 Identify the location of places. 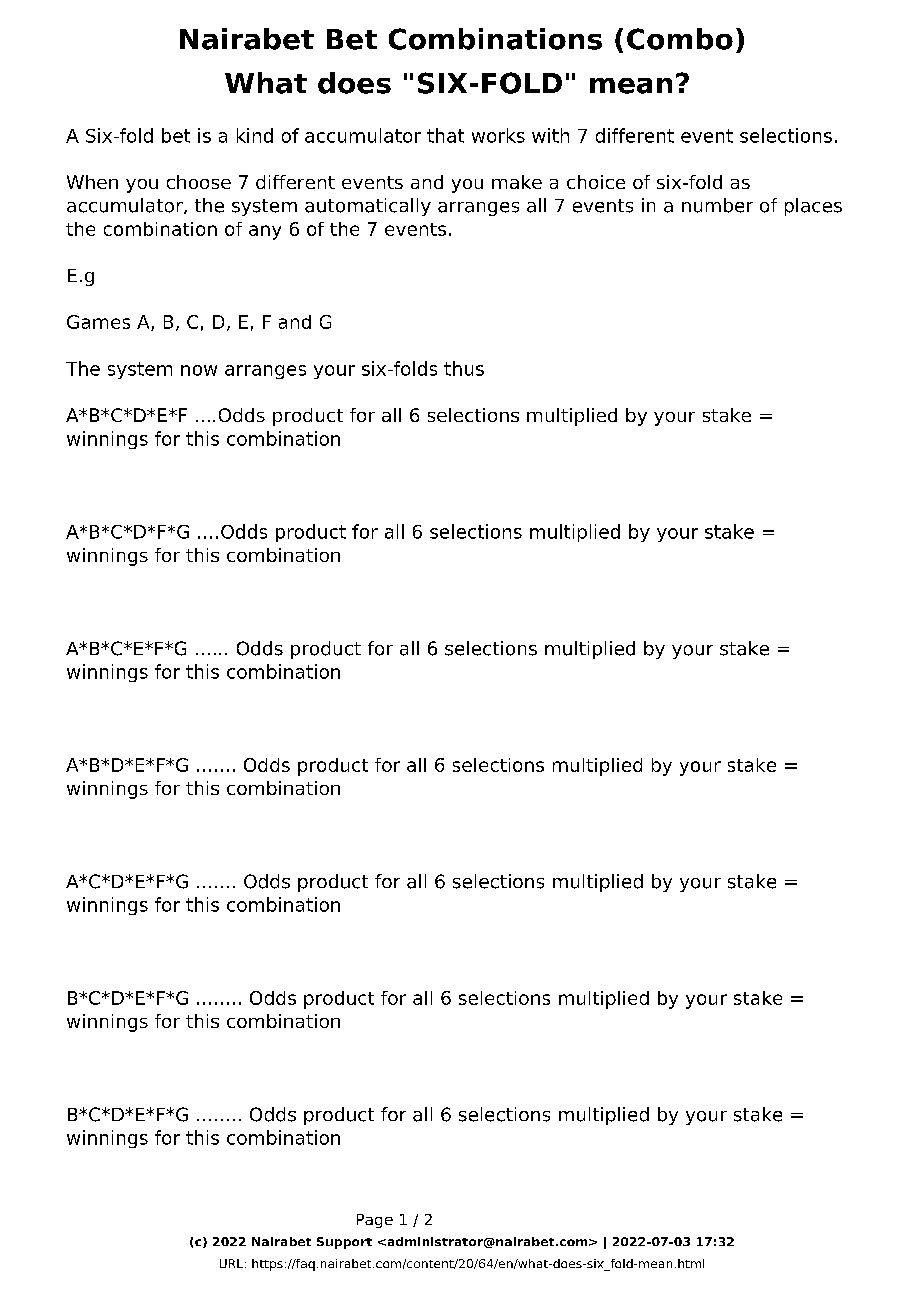
(813, 207).
